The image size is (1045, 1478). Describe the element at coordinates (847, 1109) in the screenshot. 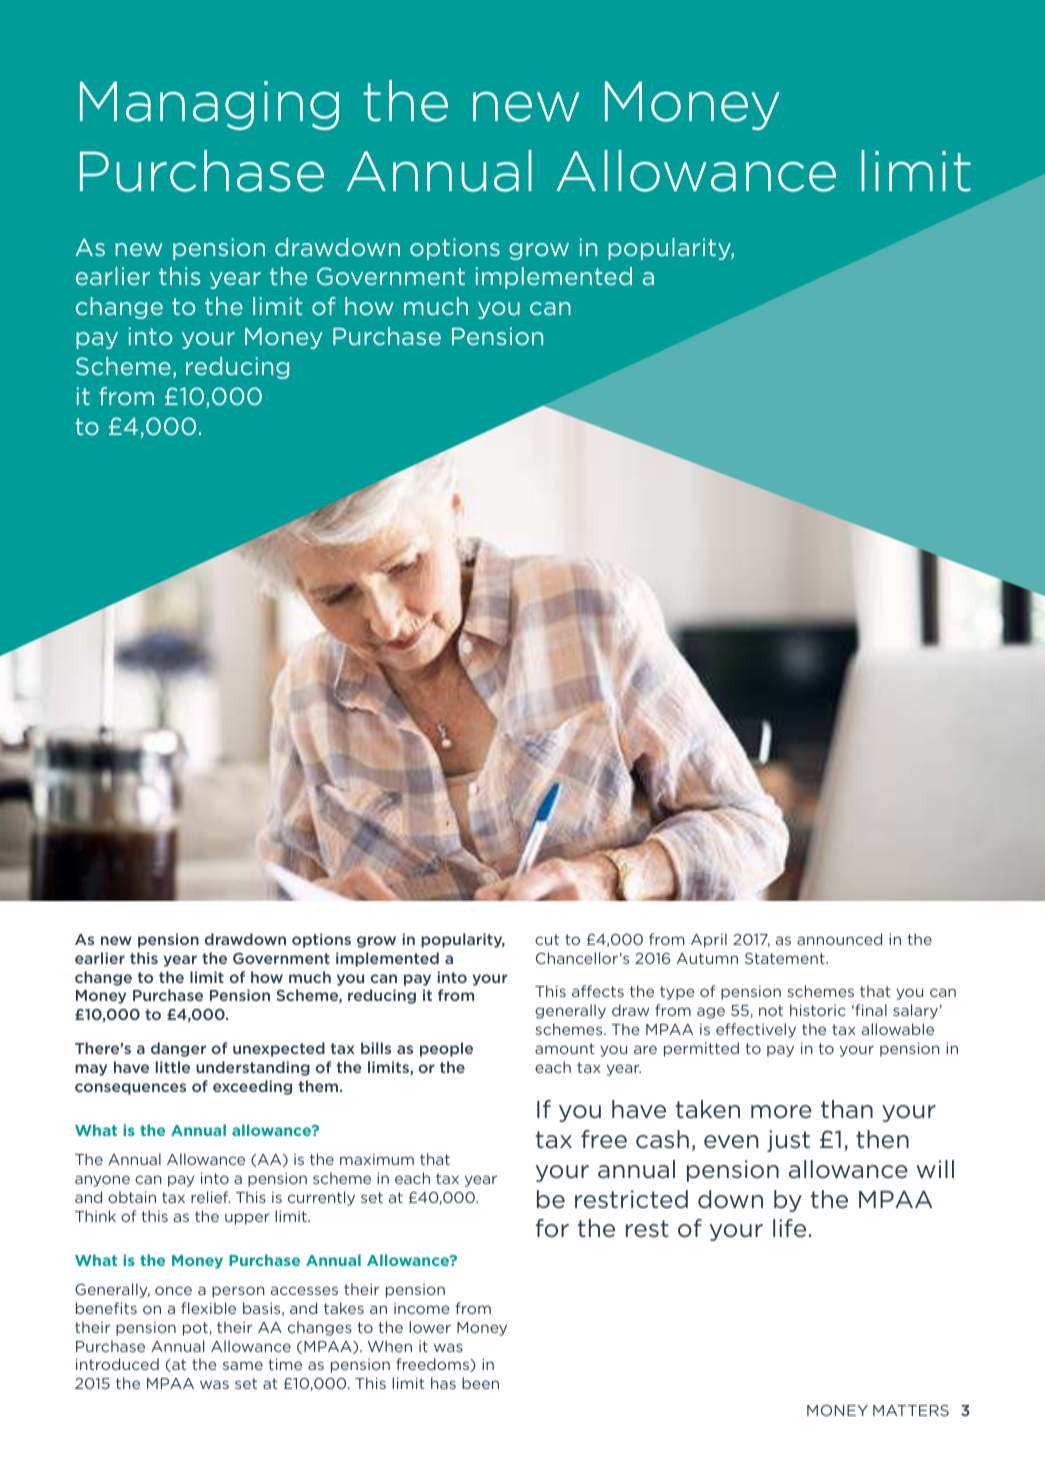

I see `than` at that location.
